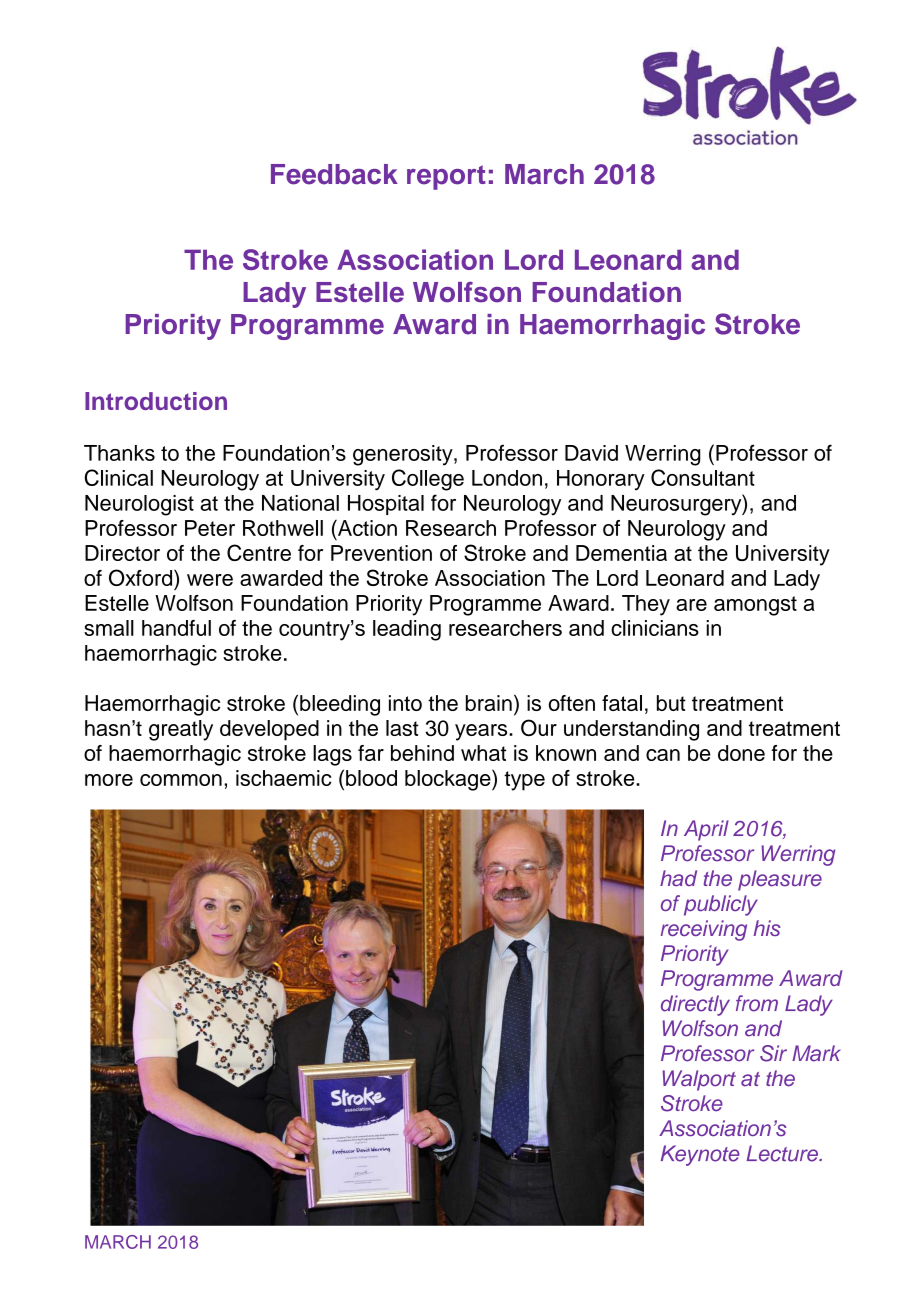 The height and width of the document is (1308, 924). I want to click on Feedback, so click(334, 174).
